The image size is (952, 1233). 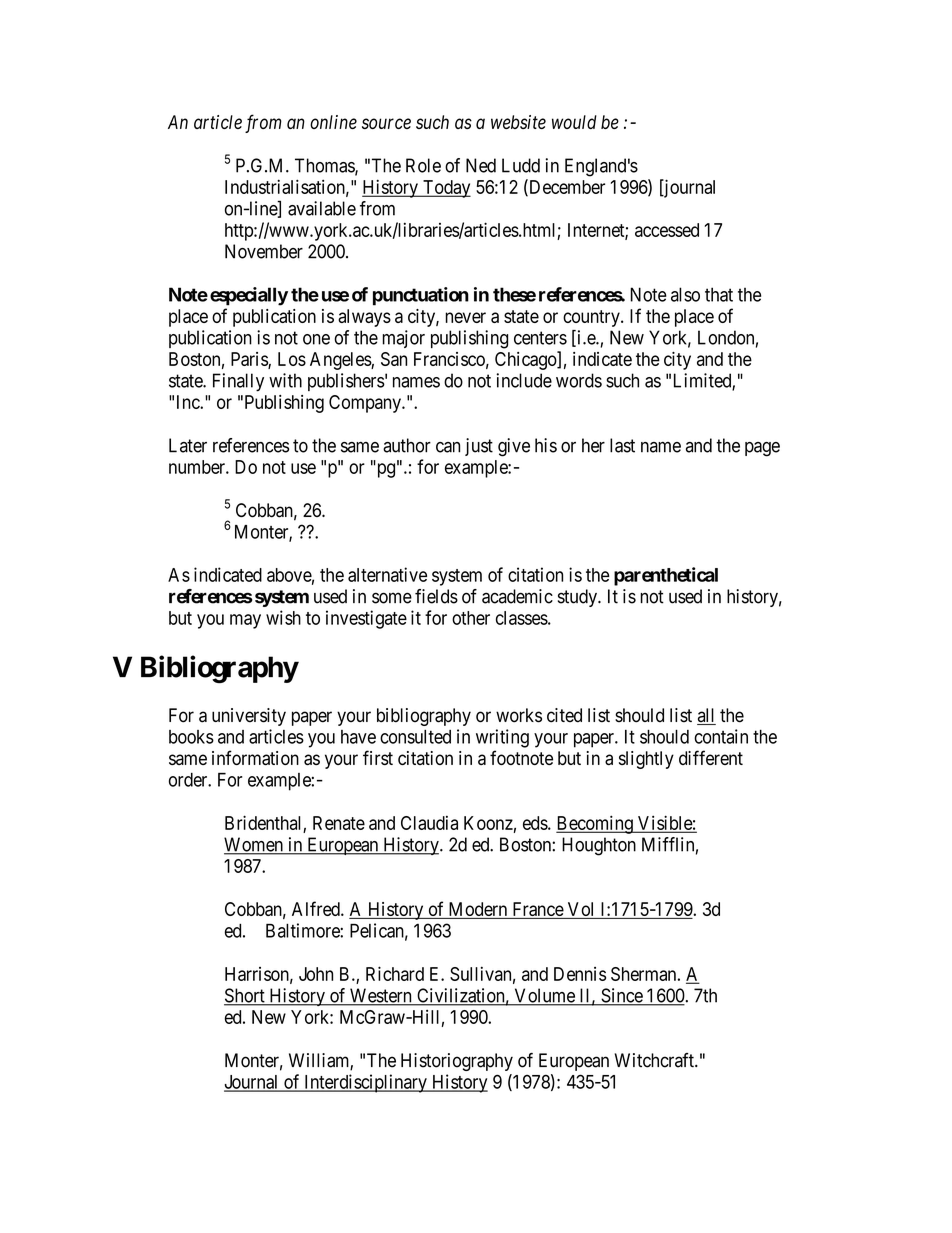 I want to click on other, so click(x=471, y=618).
